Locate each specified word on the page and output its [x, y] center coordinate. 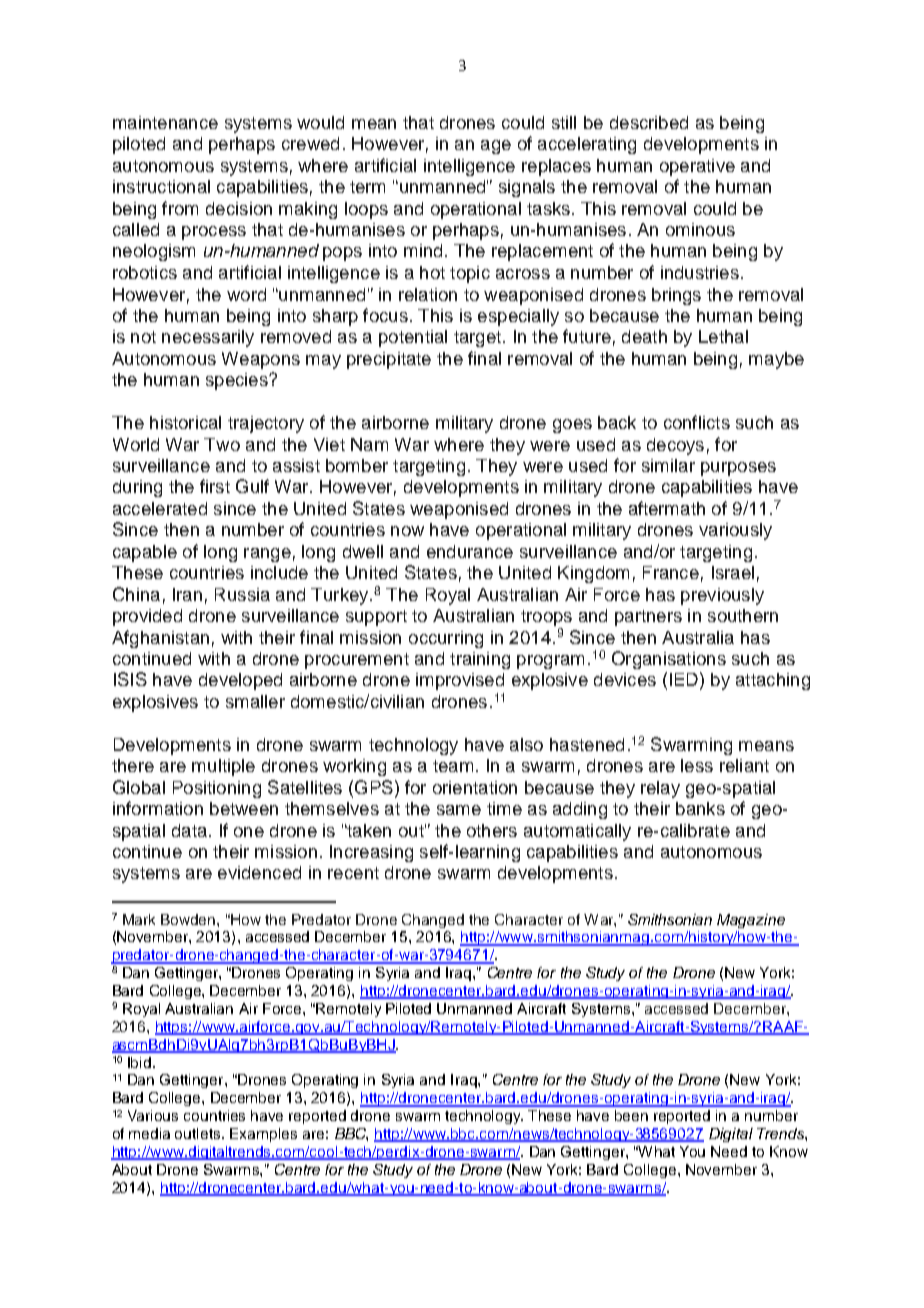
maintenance [165, 122]
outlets [199, 1133]
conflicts [697, 422]
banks [700, 808]
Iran [187, 594]
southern [743, 615]
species [238, 381]
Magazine [751, 921]
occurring [446, 639]
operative [697, 167]
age [496, 147]
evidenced [259, 872]
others [492, 830]
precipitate [389, 360]
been [631, 1115]
